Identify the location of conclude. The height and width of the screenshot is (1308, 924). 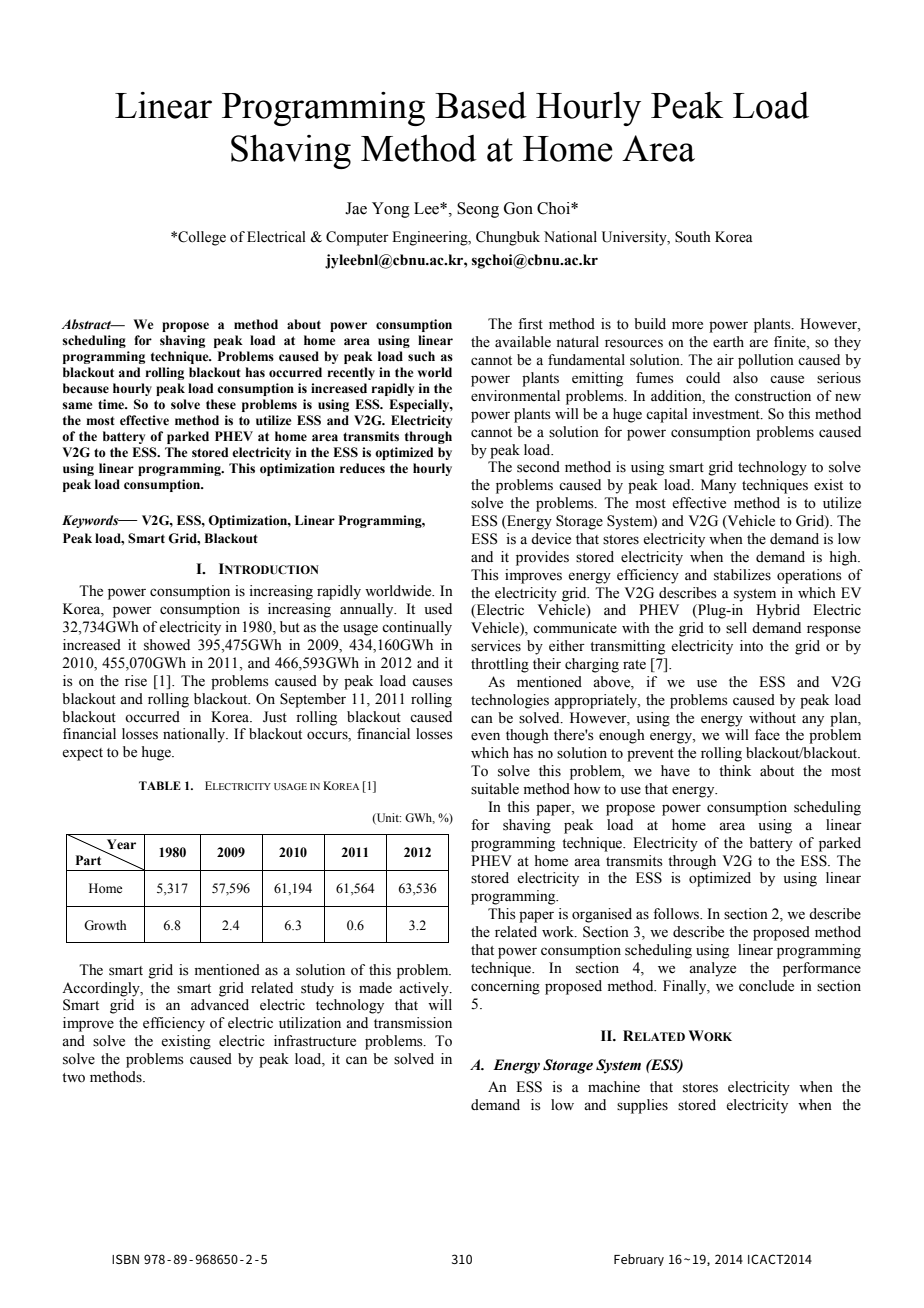
(766, 986).
